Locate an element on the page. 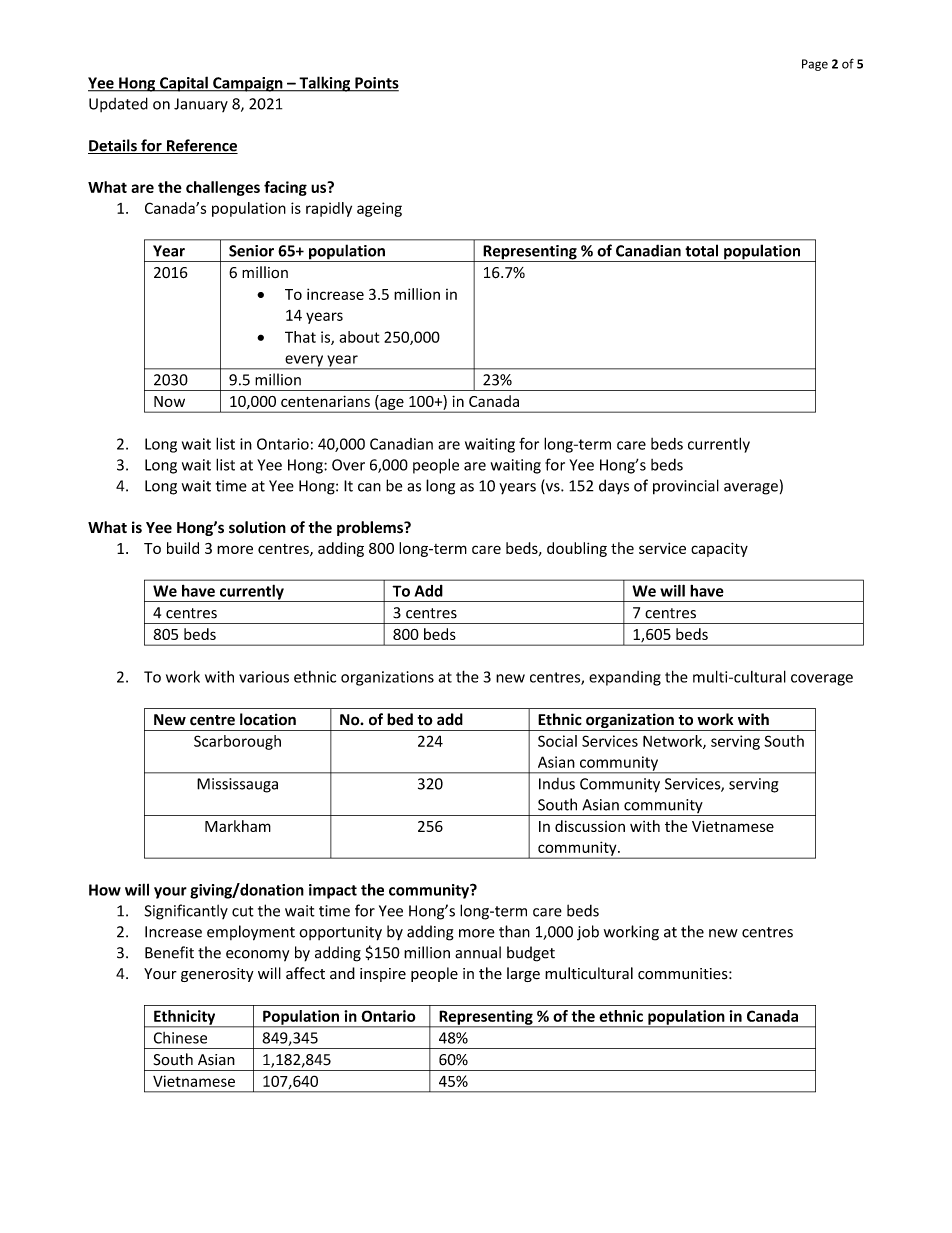 This document has height=1233, width=952. Now is located at coordinates (169, 401).
